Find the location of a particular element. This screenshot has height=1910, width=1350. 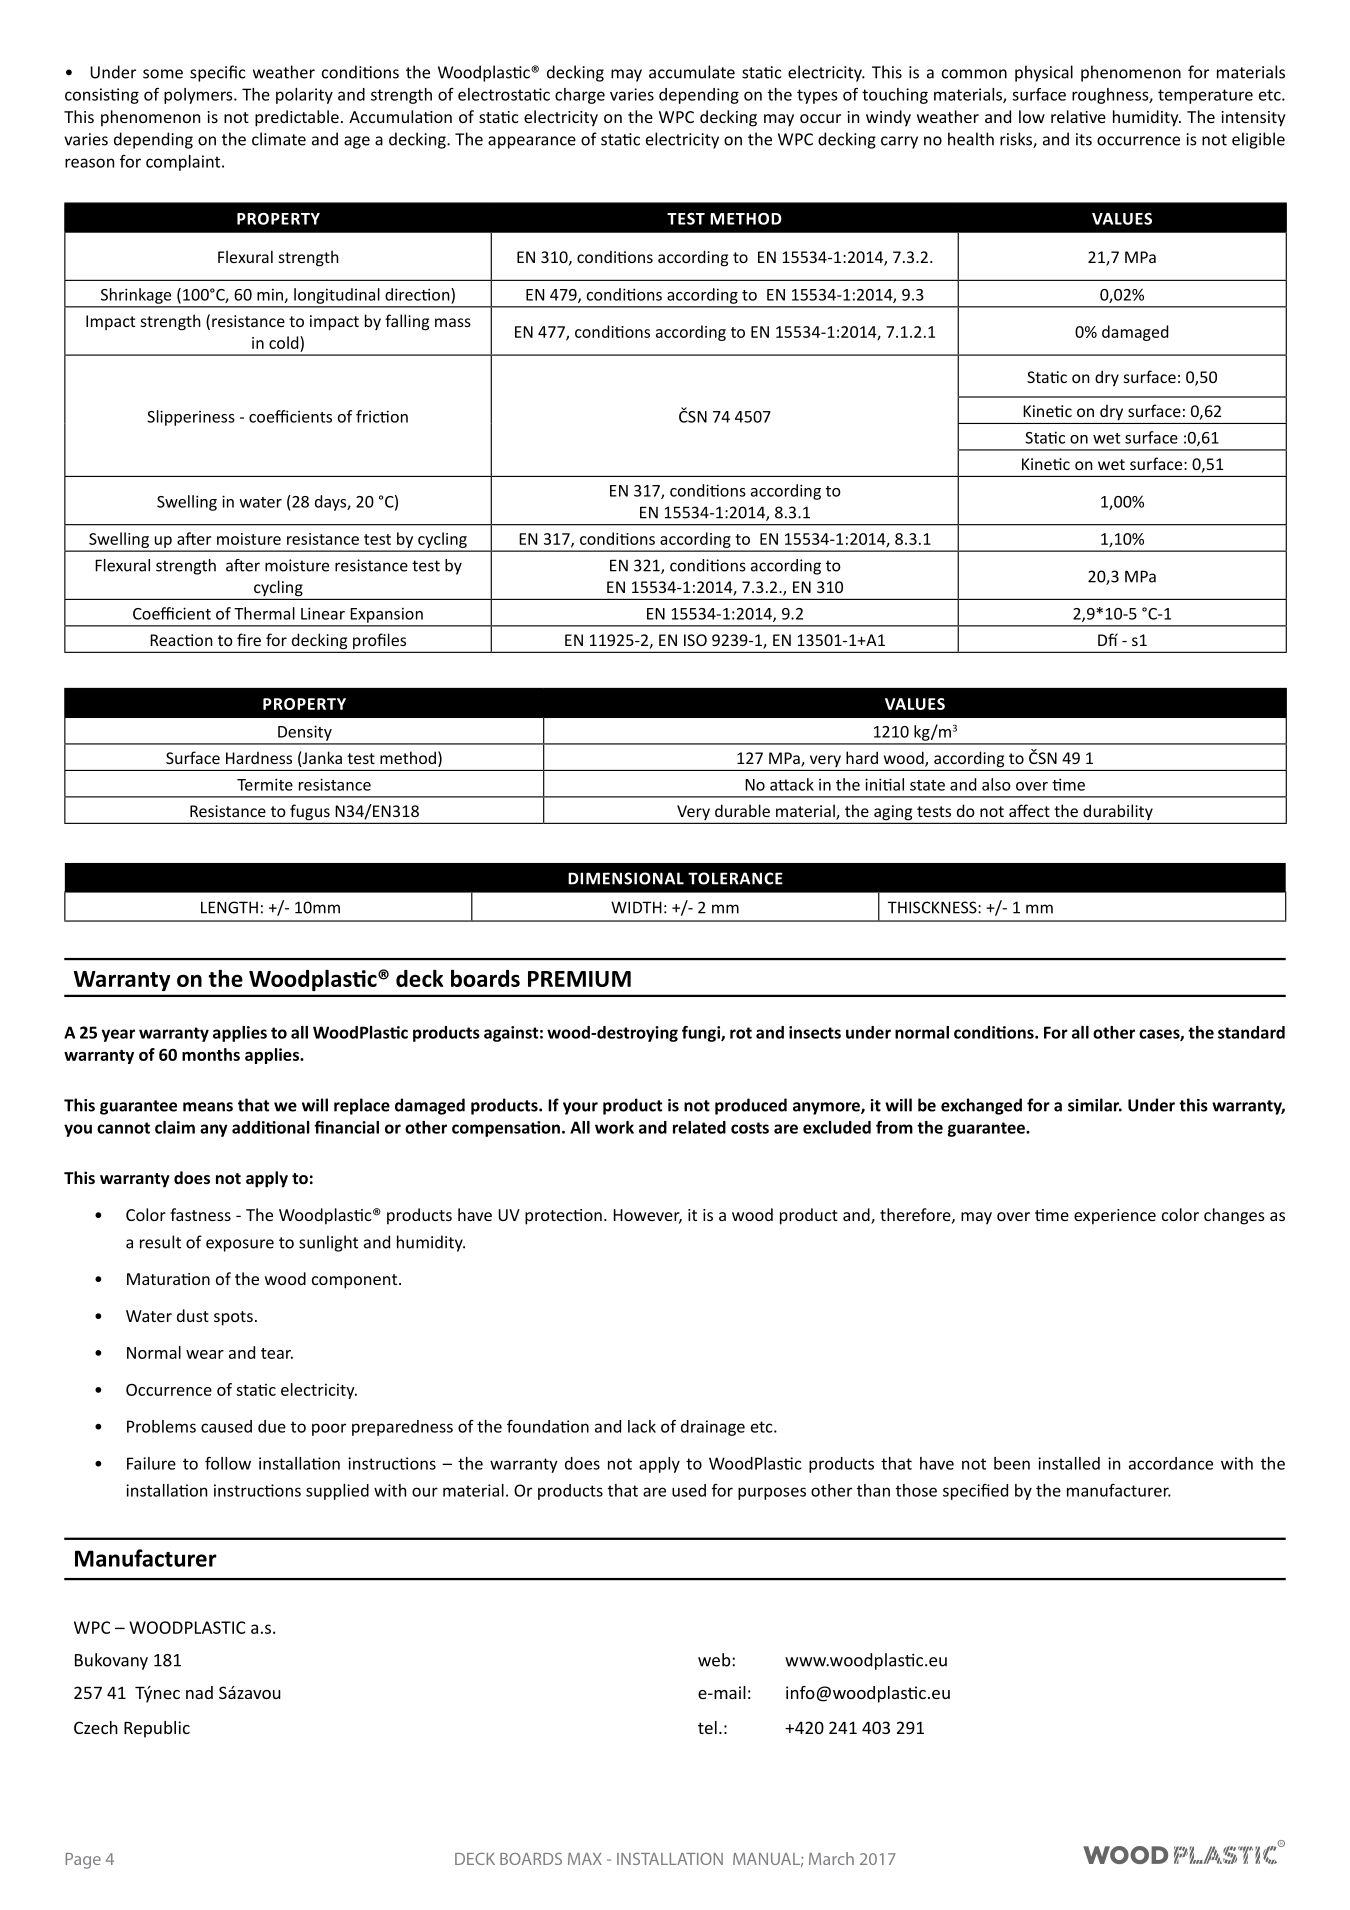

WIDTH is located at coordinates (636, 907).
